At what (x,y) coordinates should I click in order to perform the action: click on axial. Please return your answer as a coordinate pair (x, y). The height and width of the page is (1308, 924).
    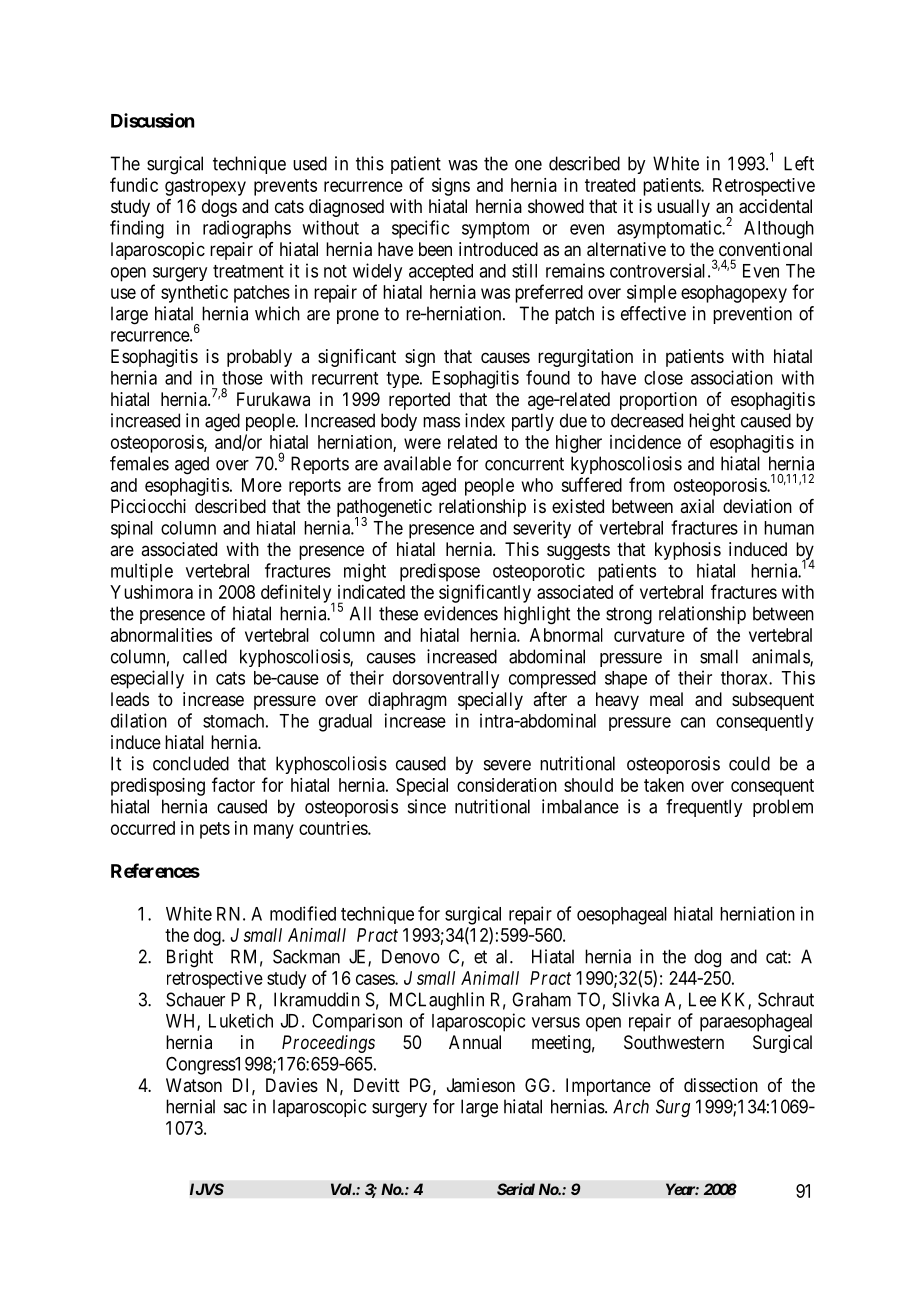
    Looking at the image, I should click on (697, 506).
